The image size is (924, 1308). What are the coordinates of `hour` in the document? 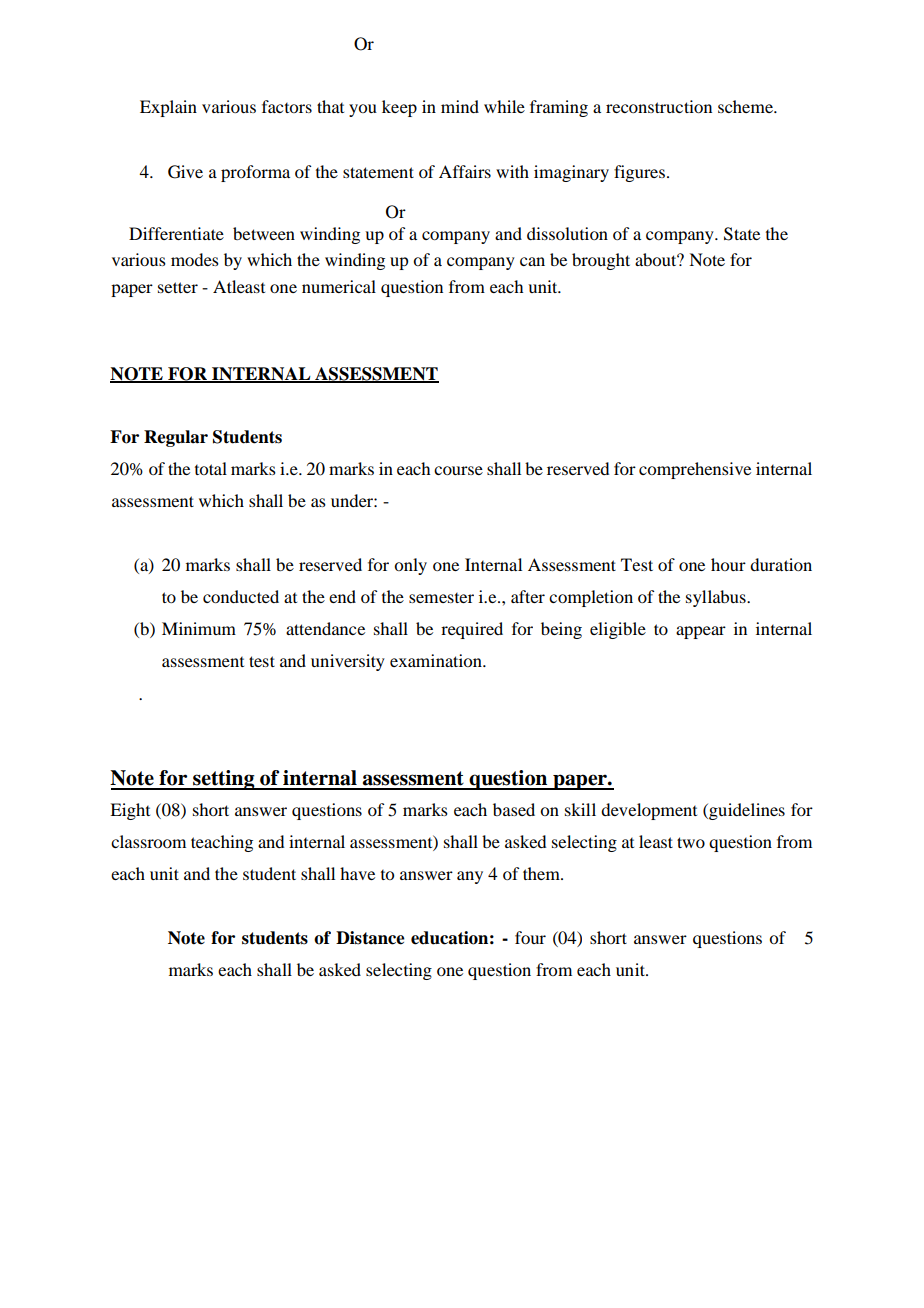 It's located at (728, 564).
